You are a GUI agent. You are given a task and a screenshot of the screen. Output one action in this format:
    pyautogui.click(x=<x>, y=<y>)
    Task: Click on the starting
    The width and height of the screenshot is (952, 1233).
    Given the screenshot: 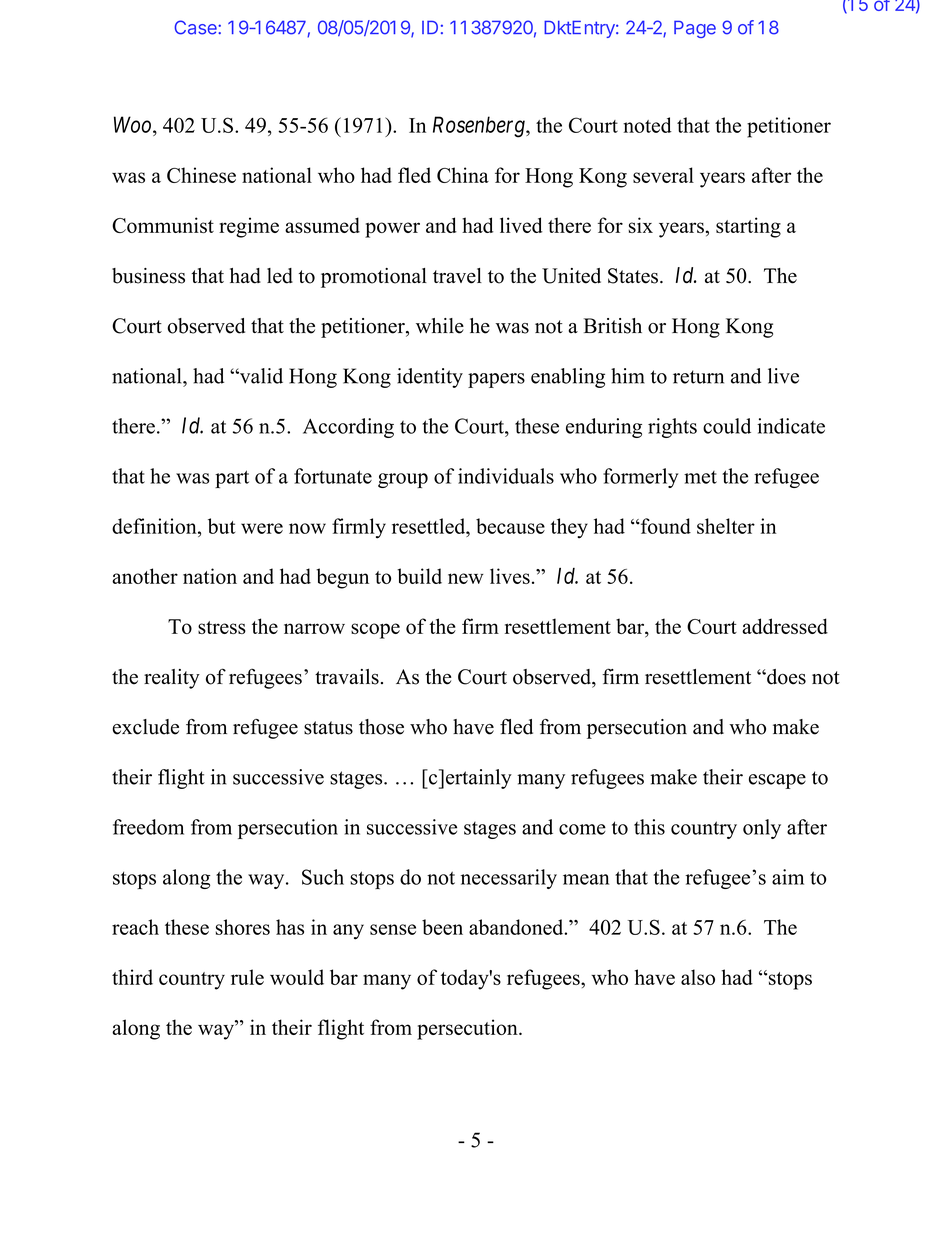 What is the action you would take?
    pyautogui.click(x=748, y=227)
